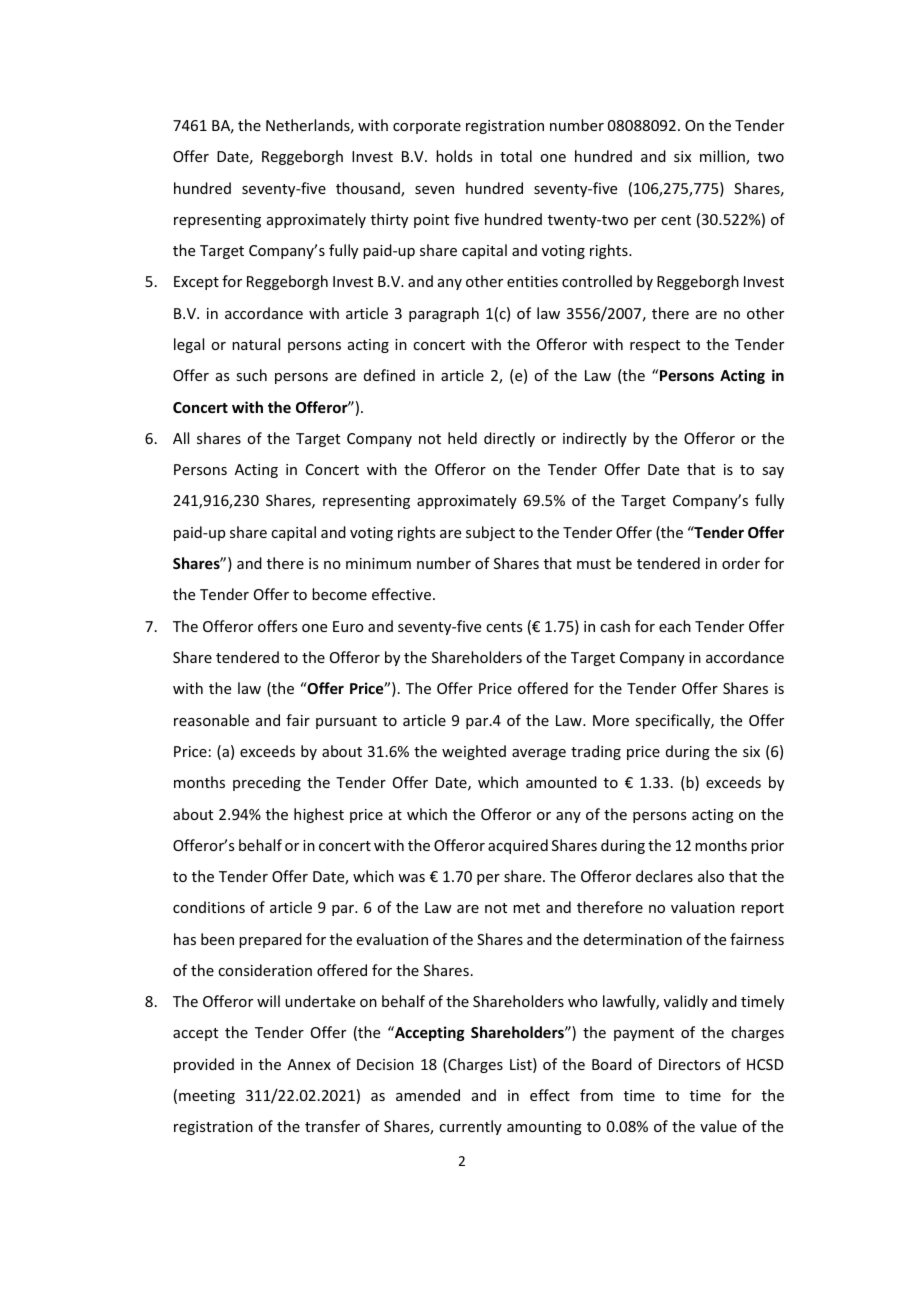 The height and width of the image is (1308, 924). Describe the element at coordinates (675, 626) in the image. I see `each` at that location.
